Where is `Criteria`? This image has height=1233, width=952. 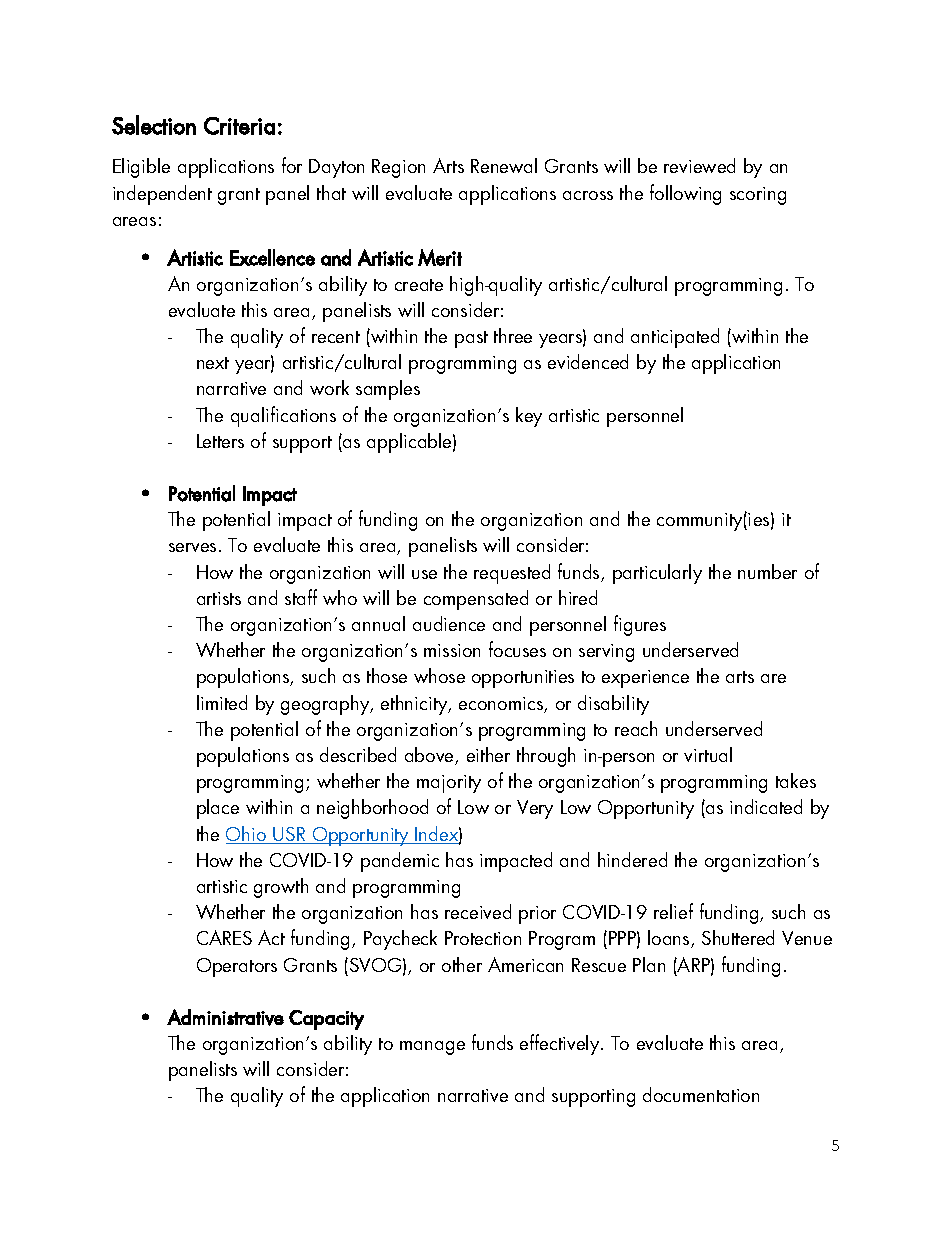 Criteria is located at coordinates (239, 126).
